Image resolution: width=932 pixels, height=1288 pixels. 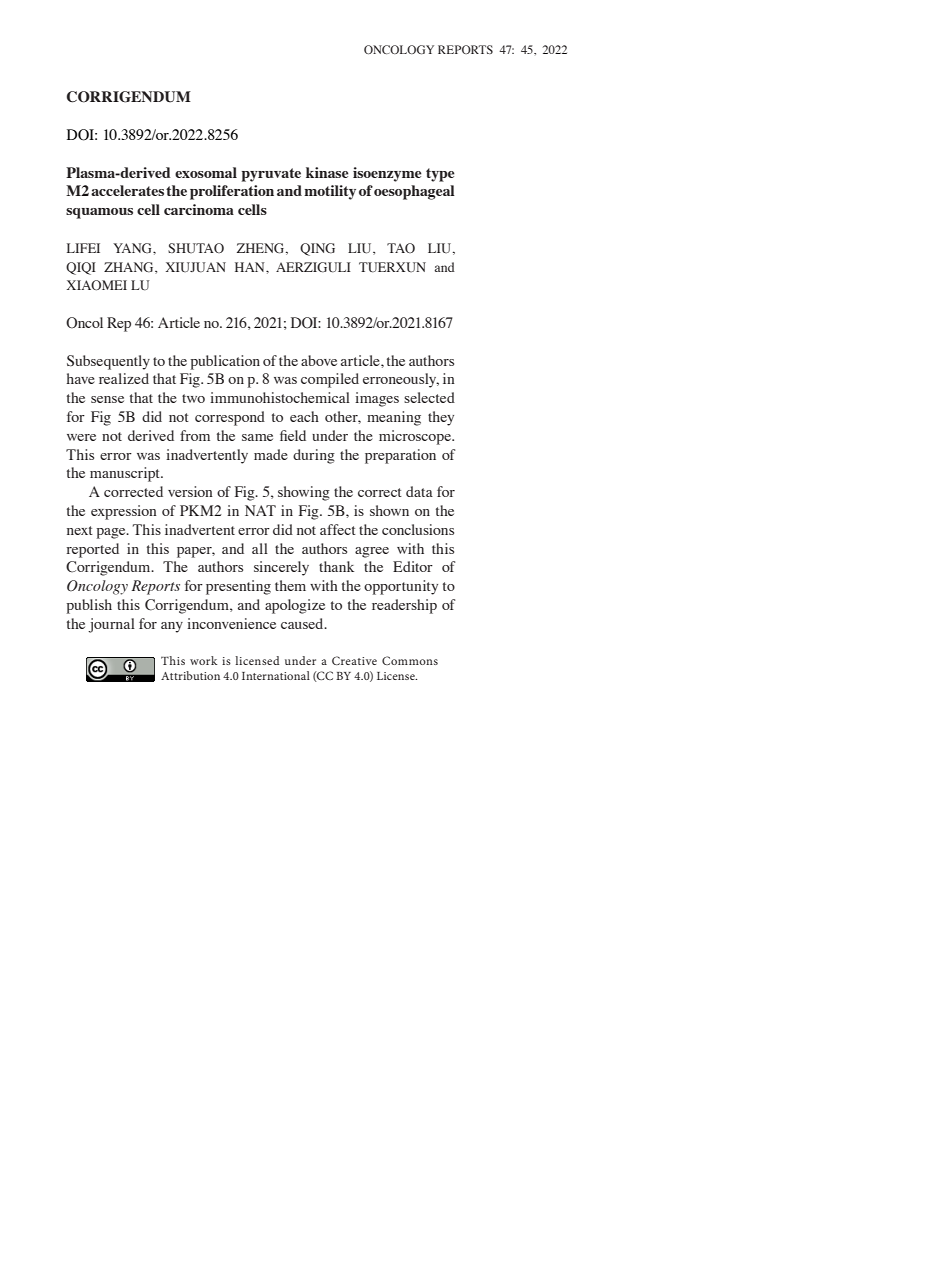 I want to click on pyruvate, so click(x=271, y=175).
